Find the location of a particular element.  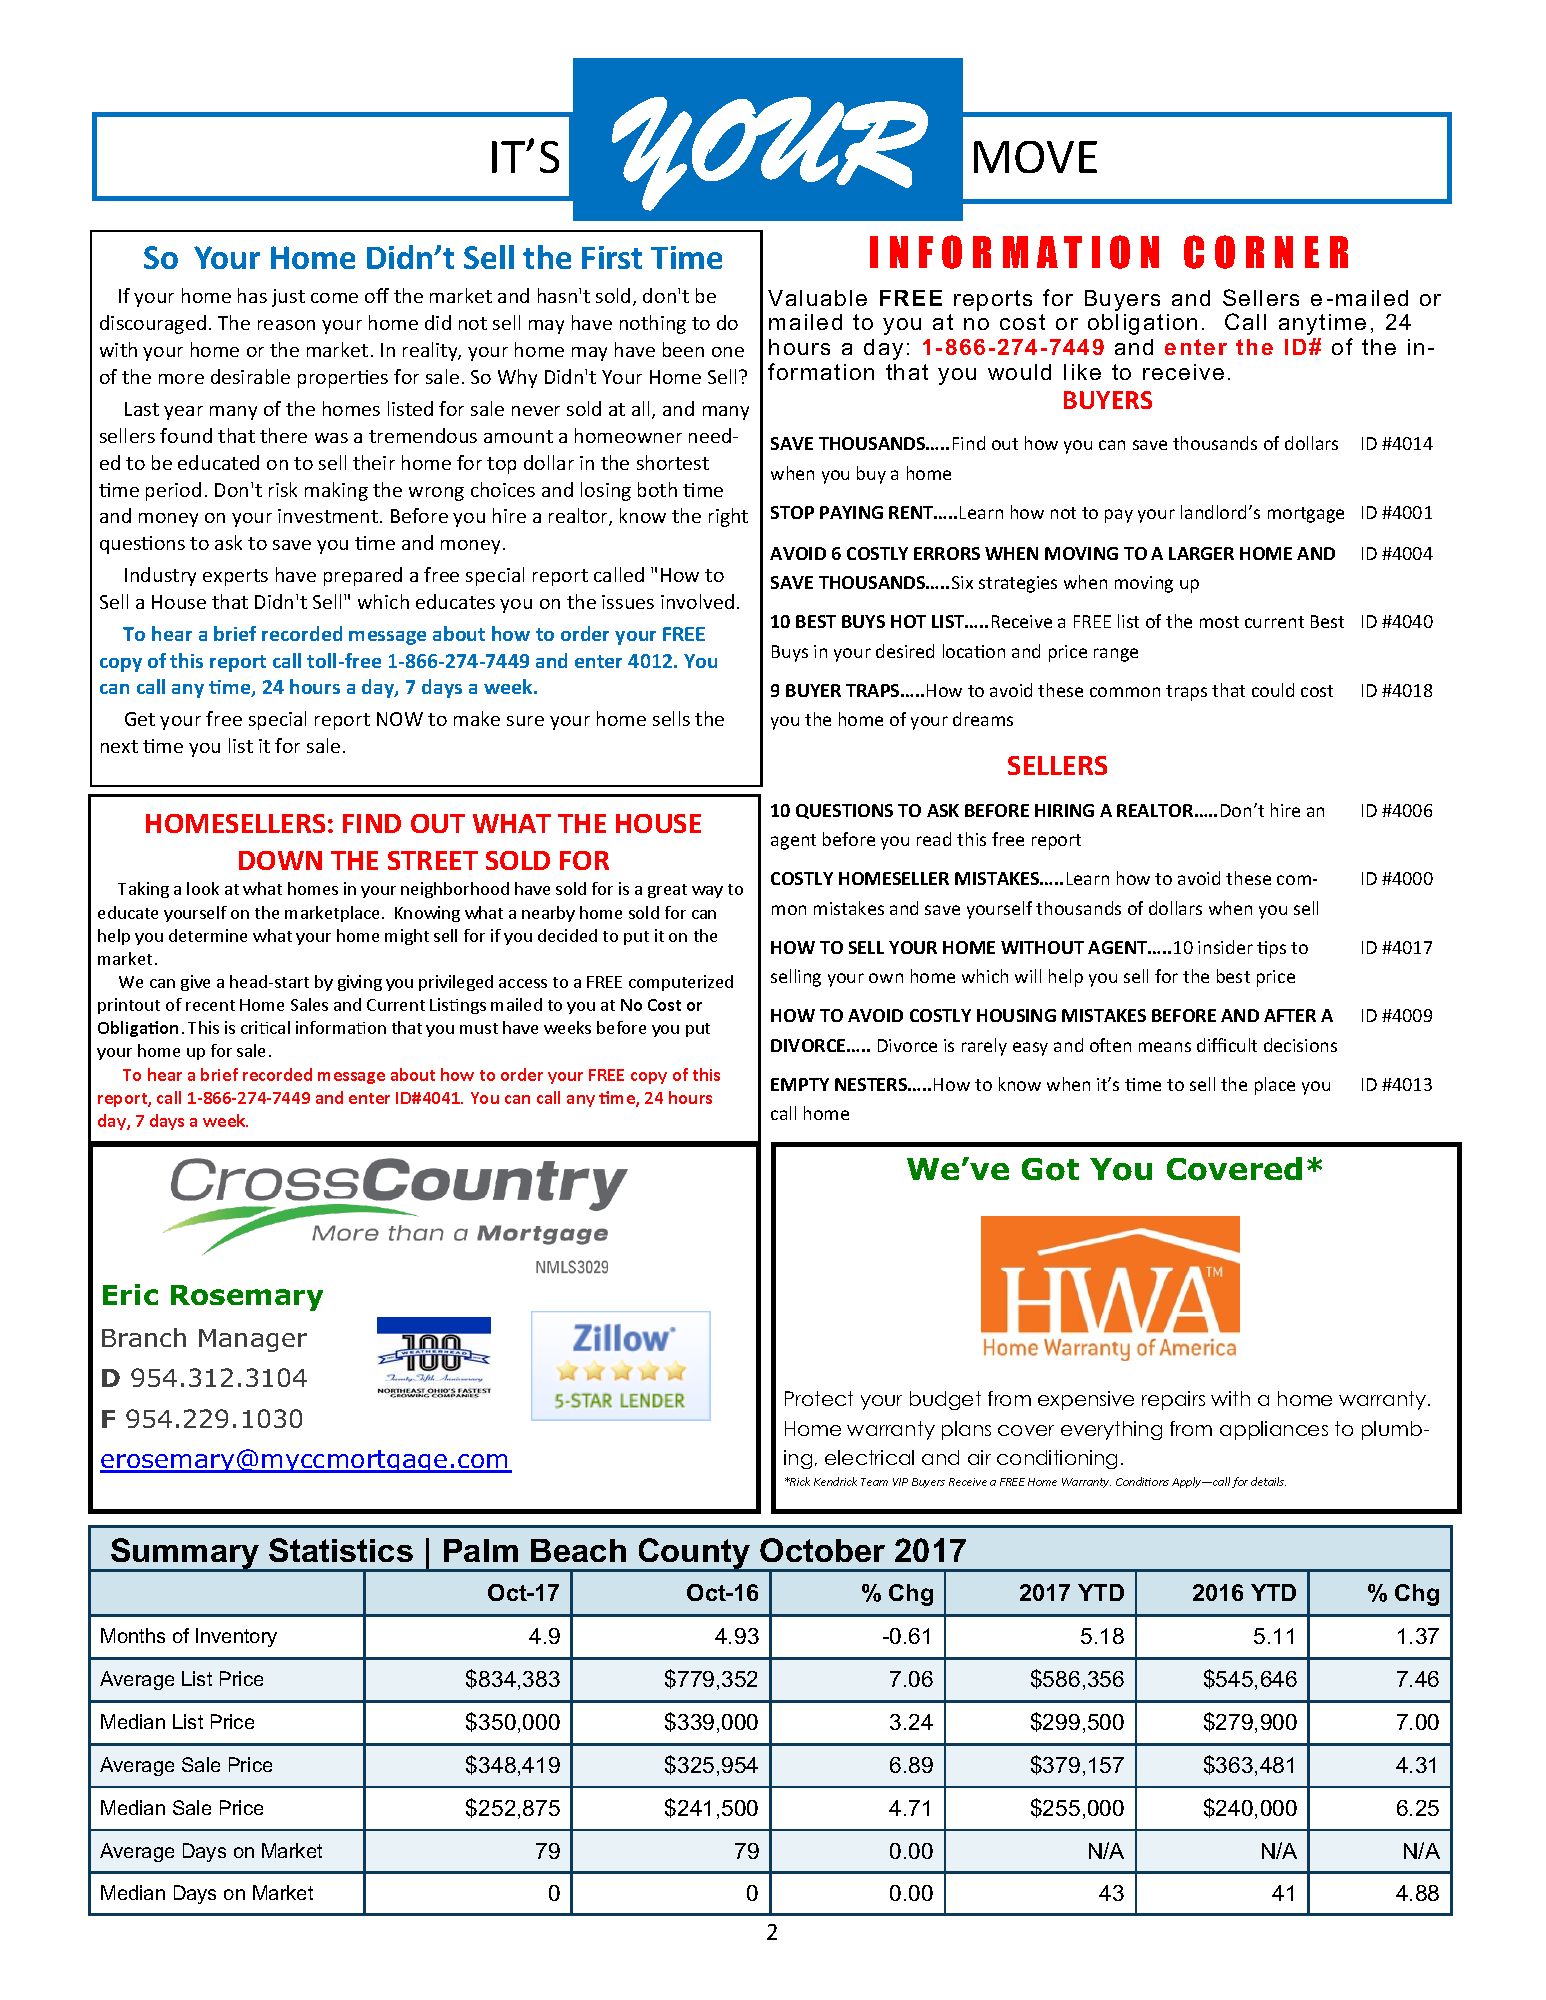

insider is located at coordinates (1225, 947).
